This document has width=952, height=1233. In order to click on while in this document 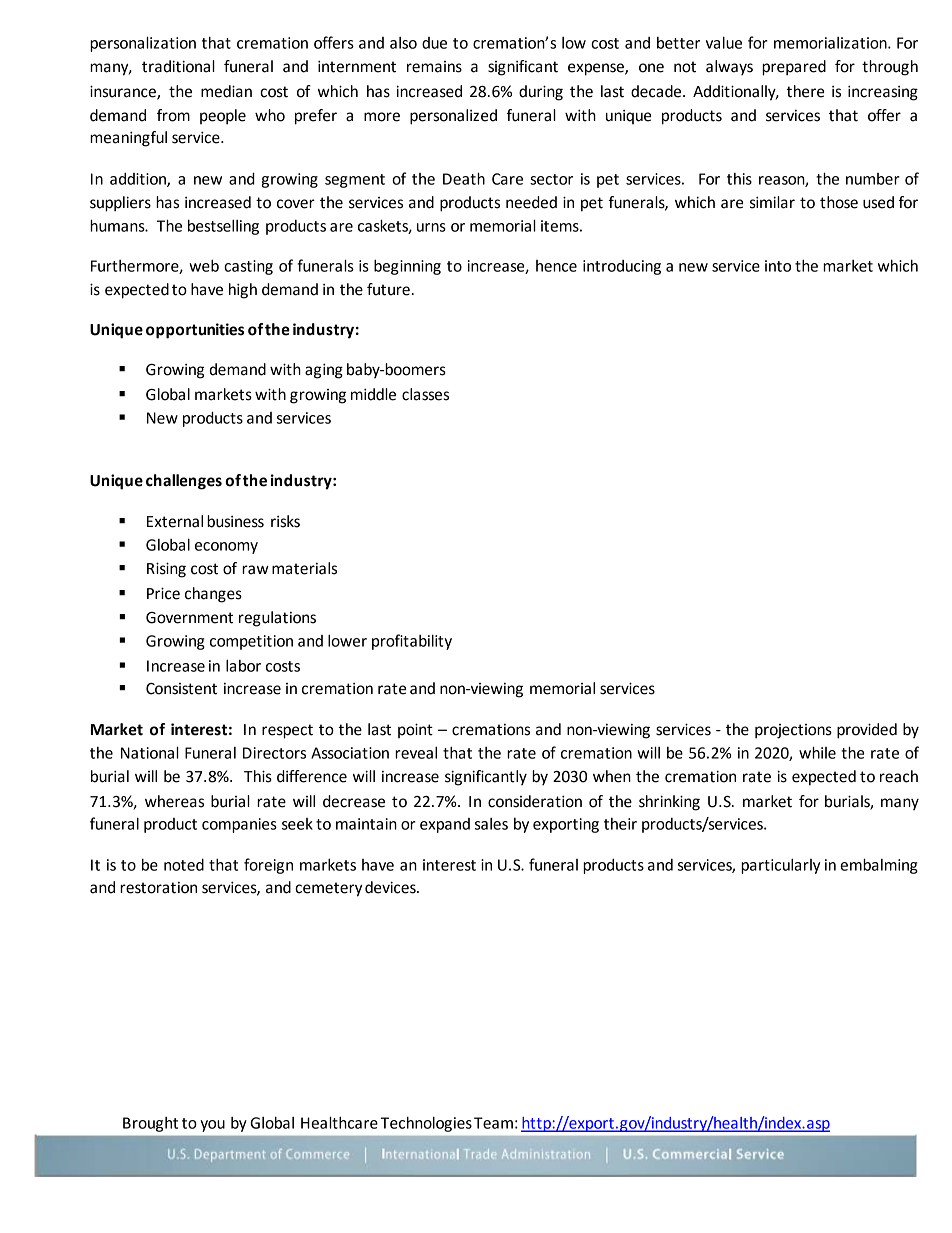, I will do `click(817, 752)`.
